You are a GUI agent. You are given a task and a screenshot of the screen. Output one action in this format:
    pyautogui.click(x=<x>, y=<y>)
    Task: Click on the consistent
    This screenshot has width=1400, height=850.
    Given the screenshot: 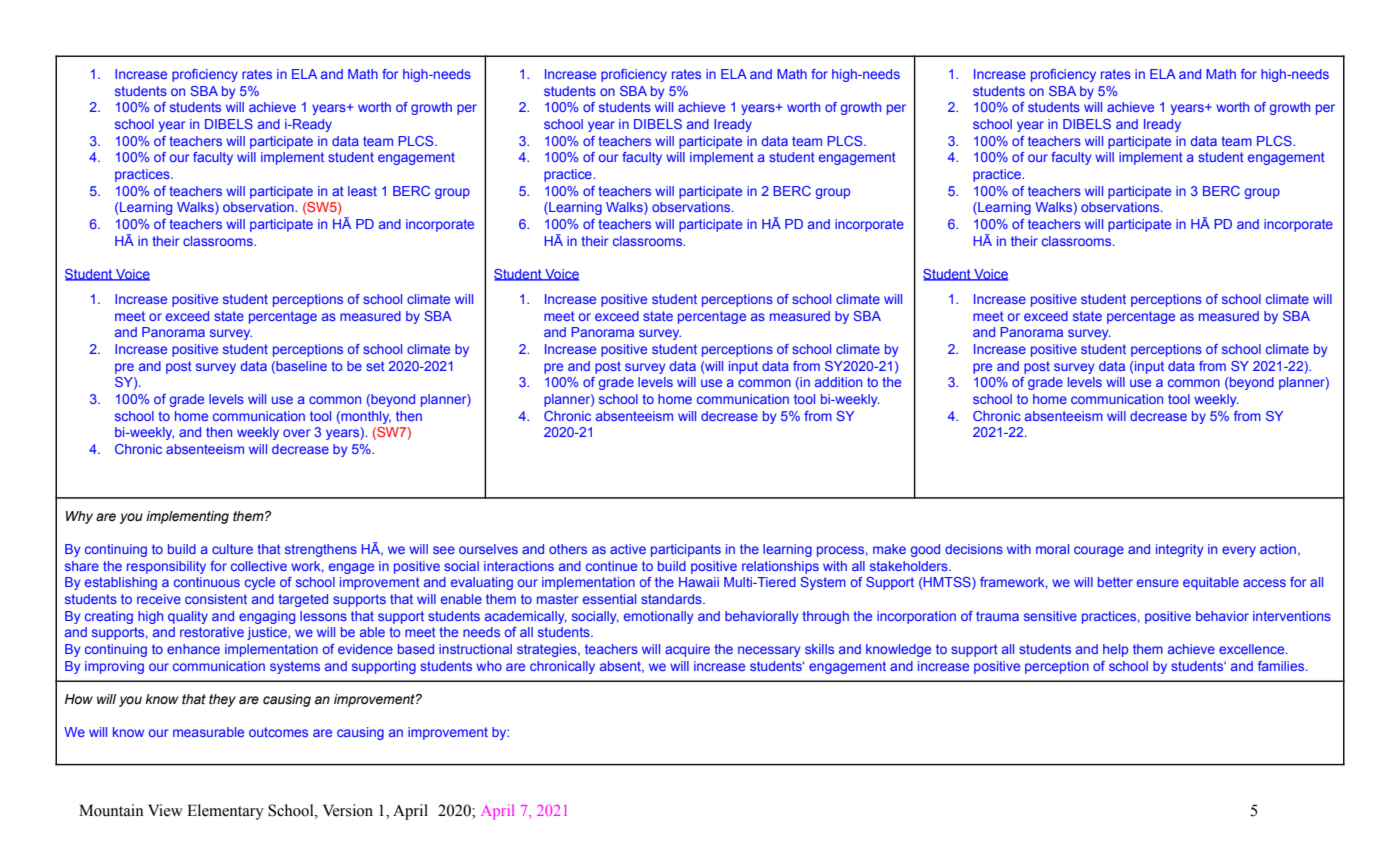 What is the action you would take?
    pyautogui.click(x=216, y=599)
